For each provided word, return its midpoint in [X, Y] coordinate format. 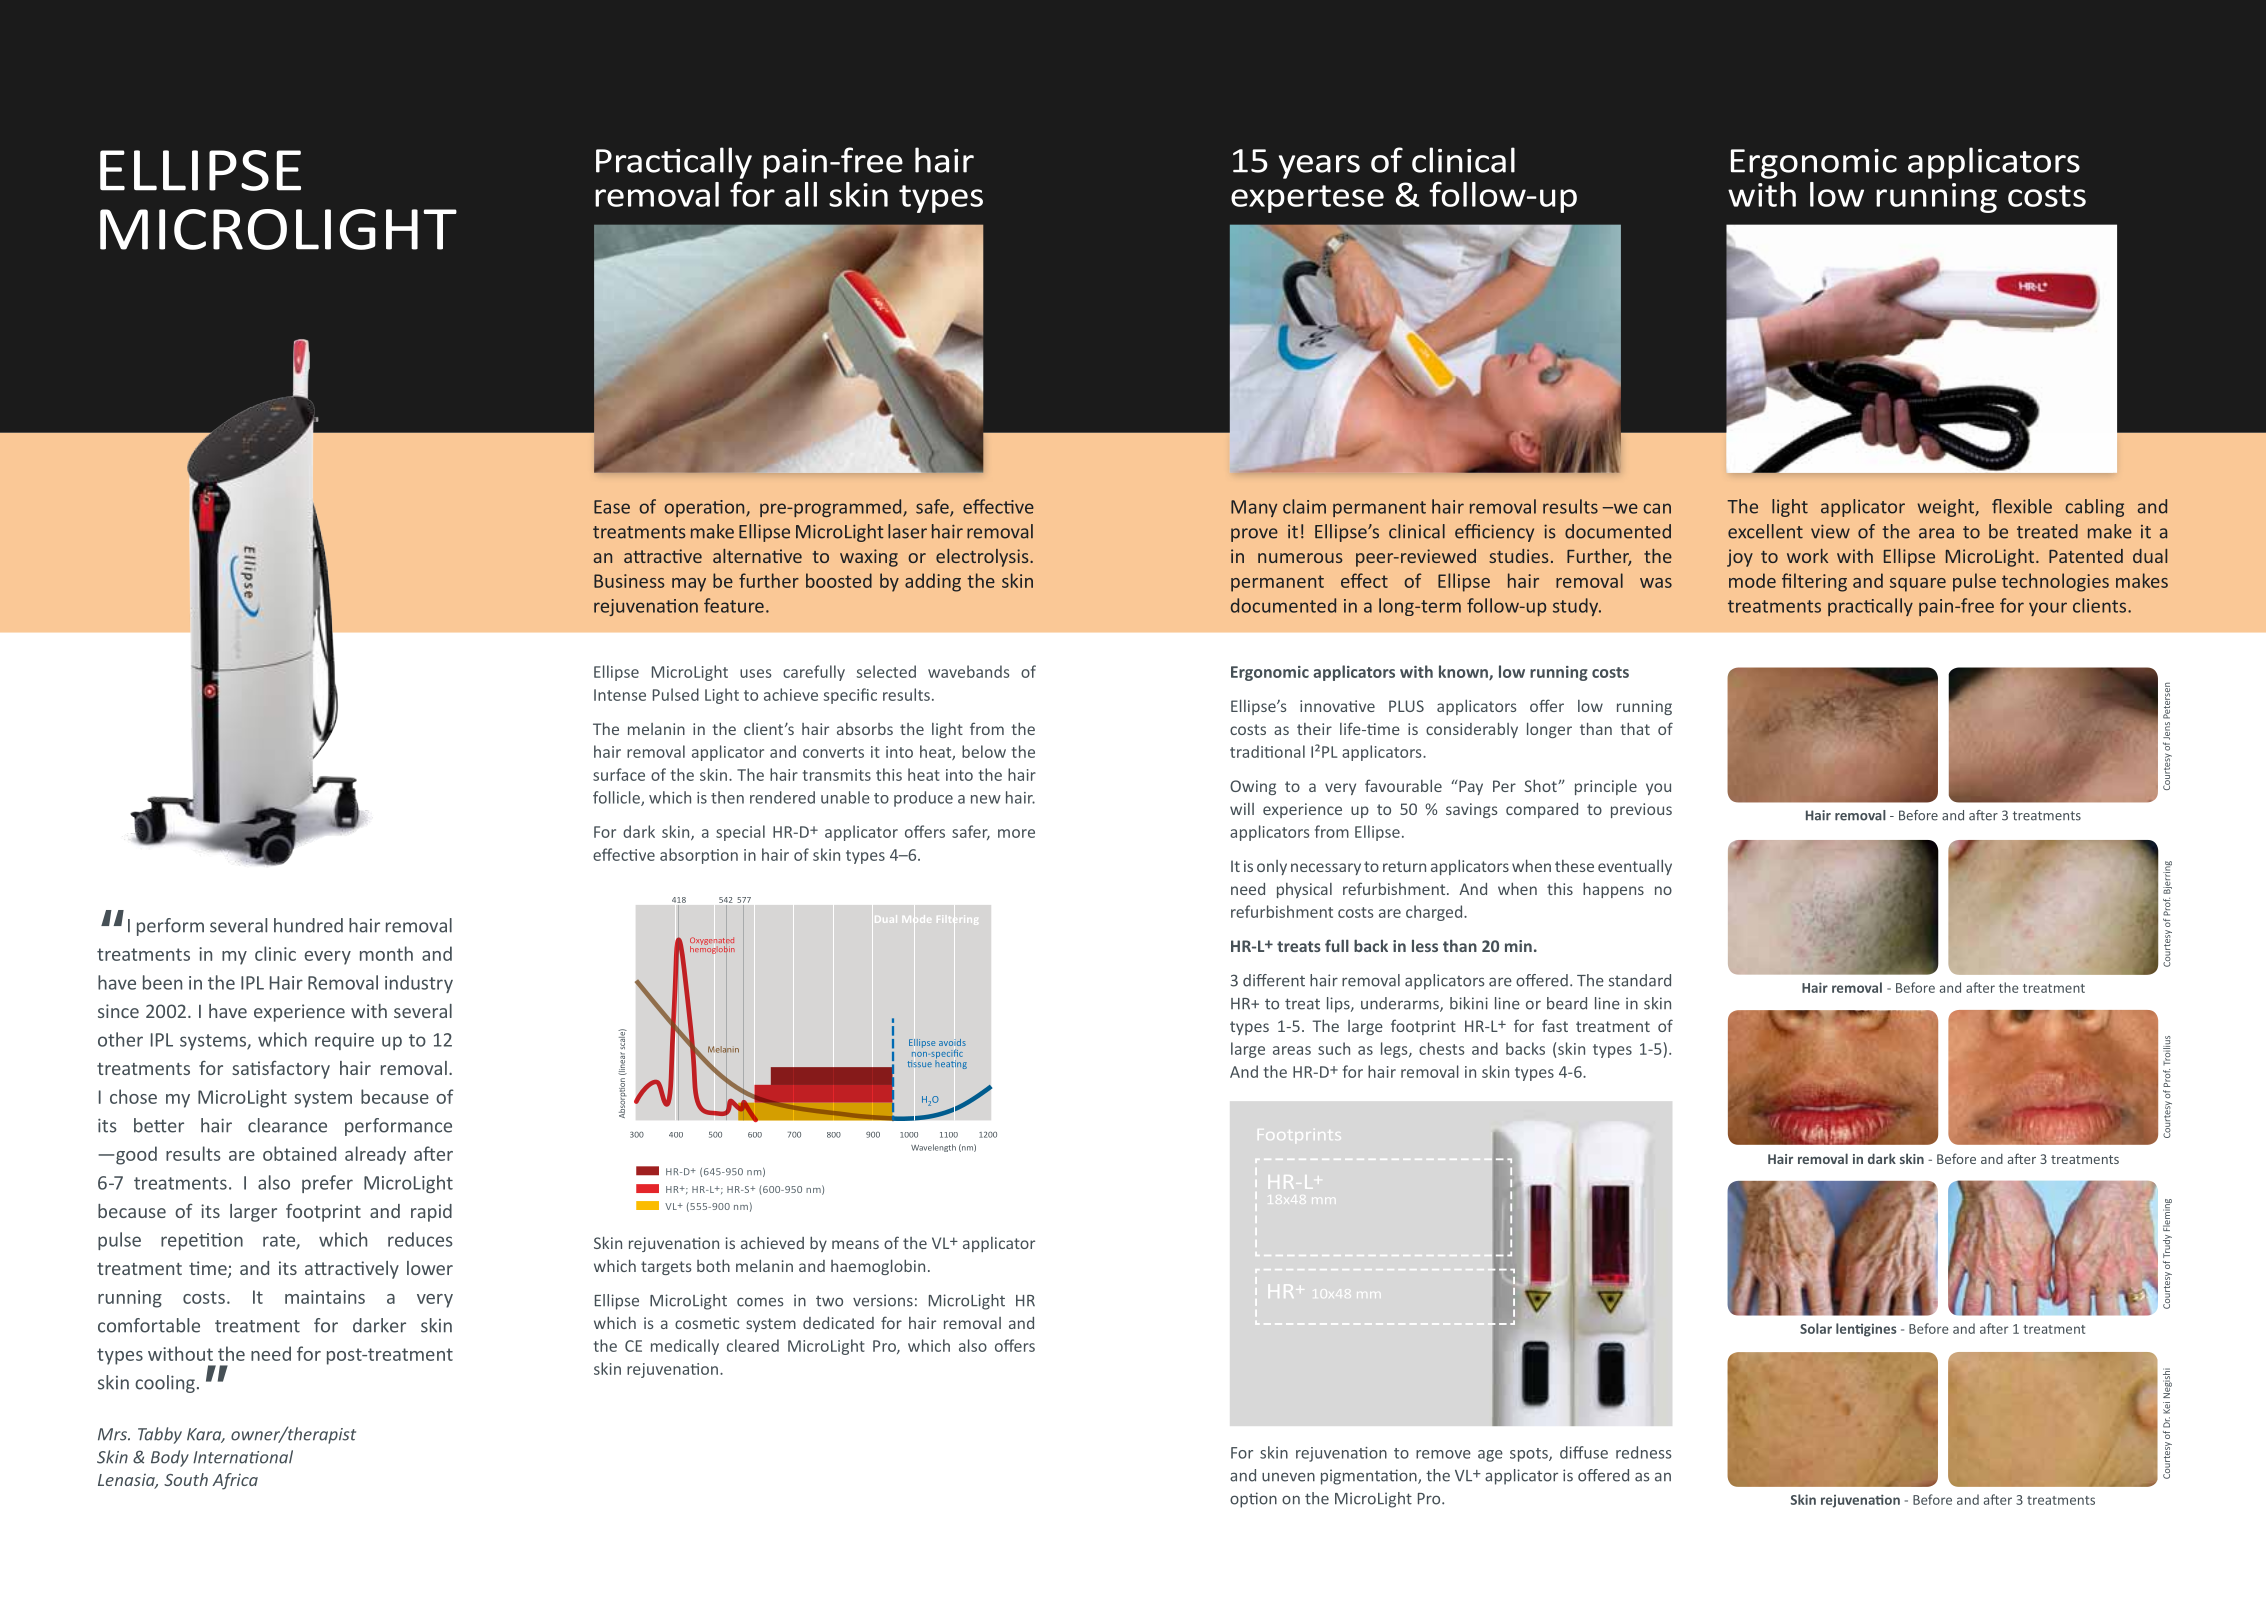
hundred [308, 925]
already [375, 1155]
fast [1555, 1025]
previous [1641, 810]
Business [629, 581]
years [1319, 167]
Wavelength [933, 1148]
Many [1254, 508]
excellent [1765, 531]
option [1253, 1500]
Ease [612, 507]
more [1016, 833]
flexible [2022, 506]
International [243, 1457]
